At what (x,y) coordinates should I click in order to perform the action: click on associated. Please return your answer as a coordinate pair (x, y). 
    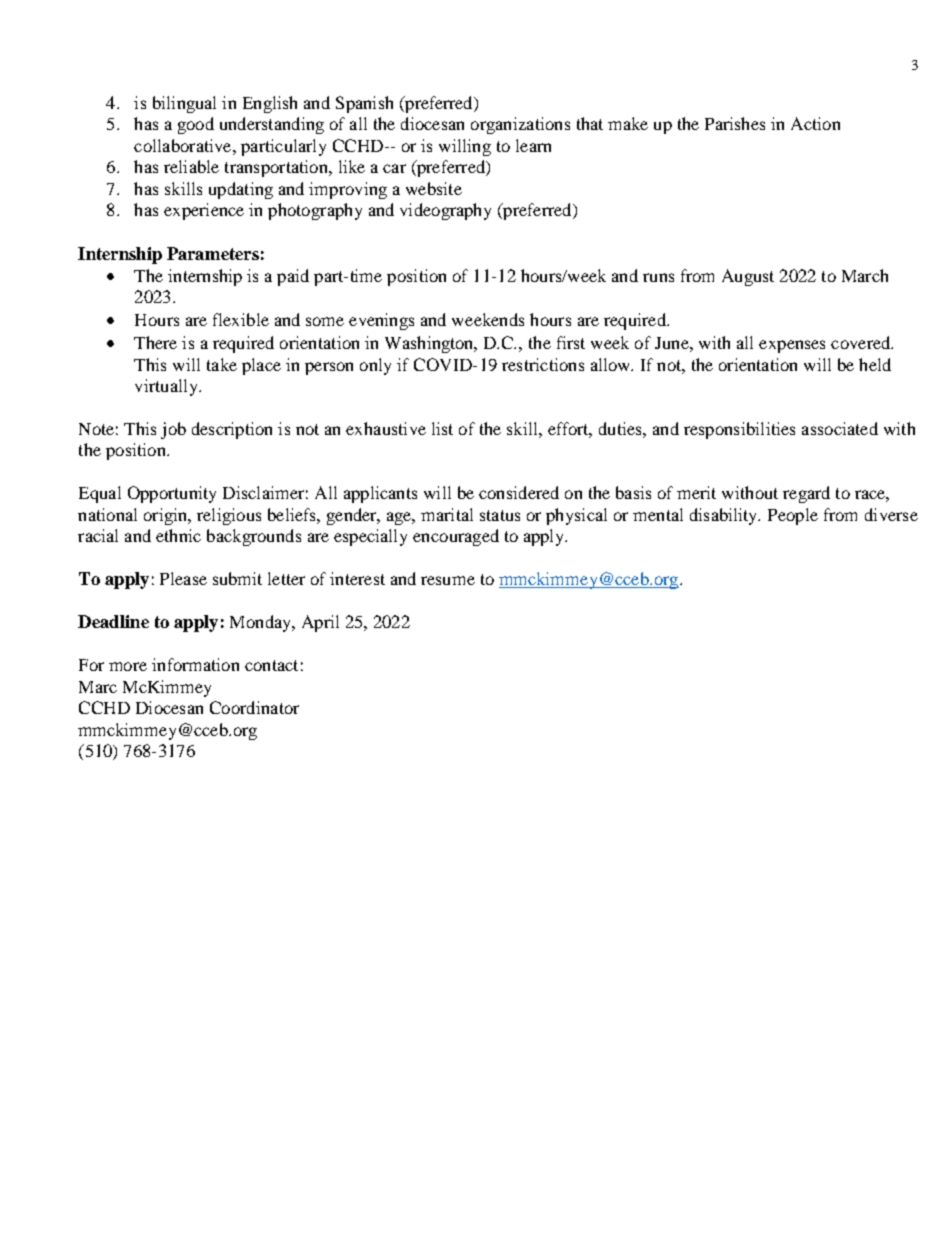
    Looking at the image, I should click on (840, 428).
